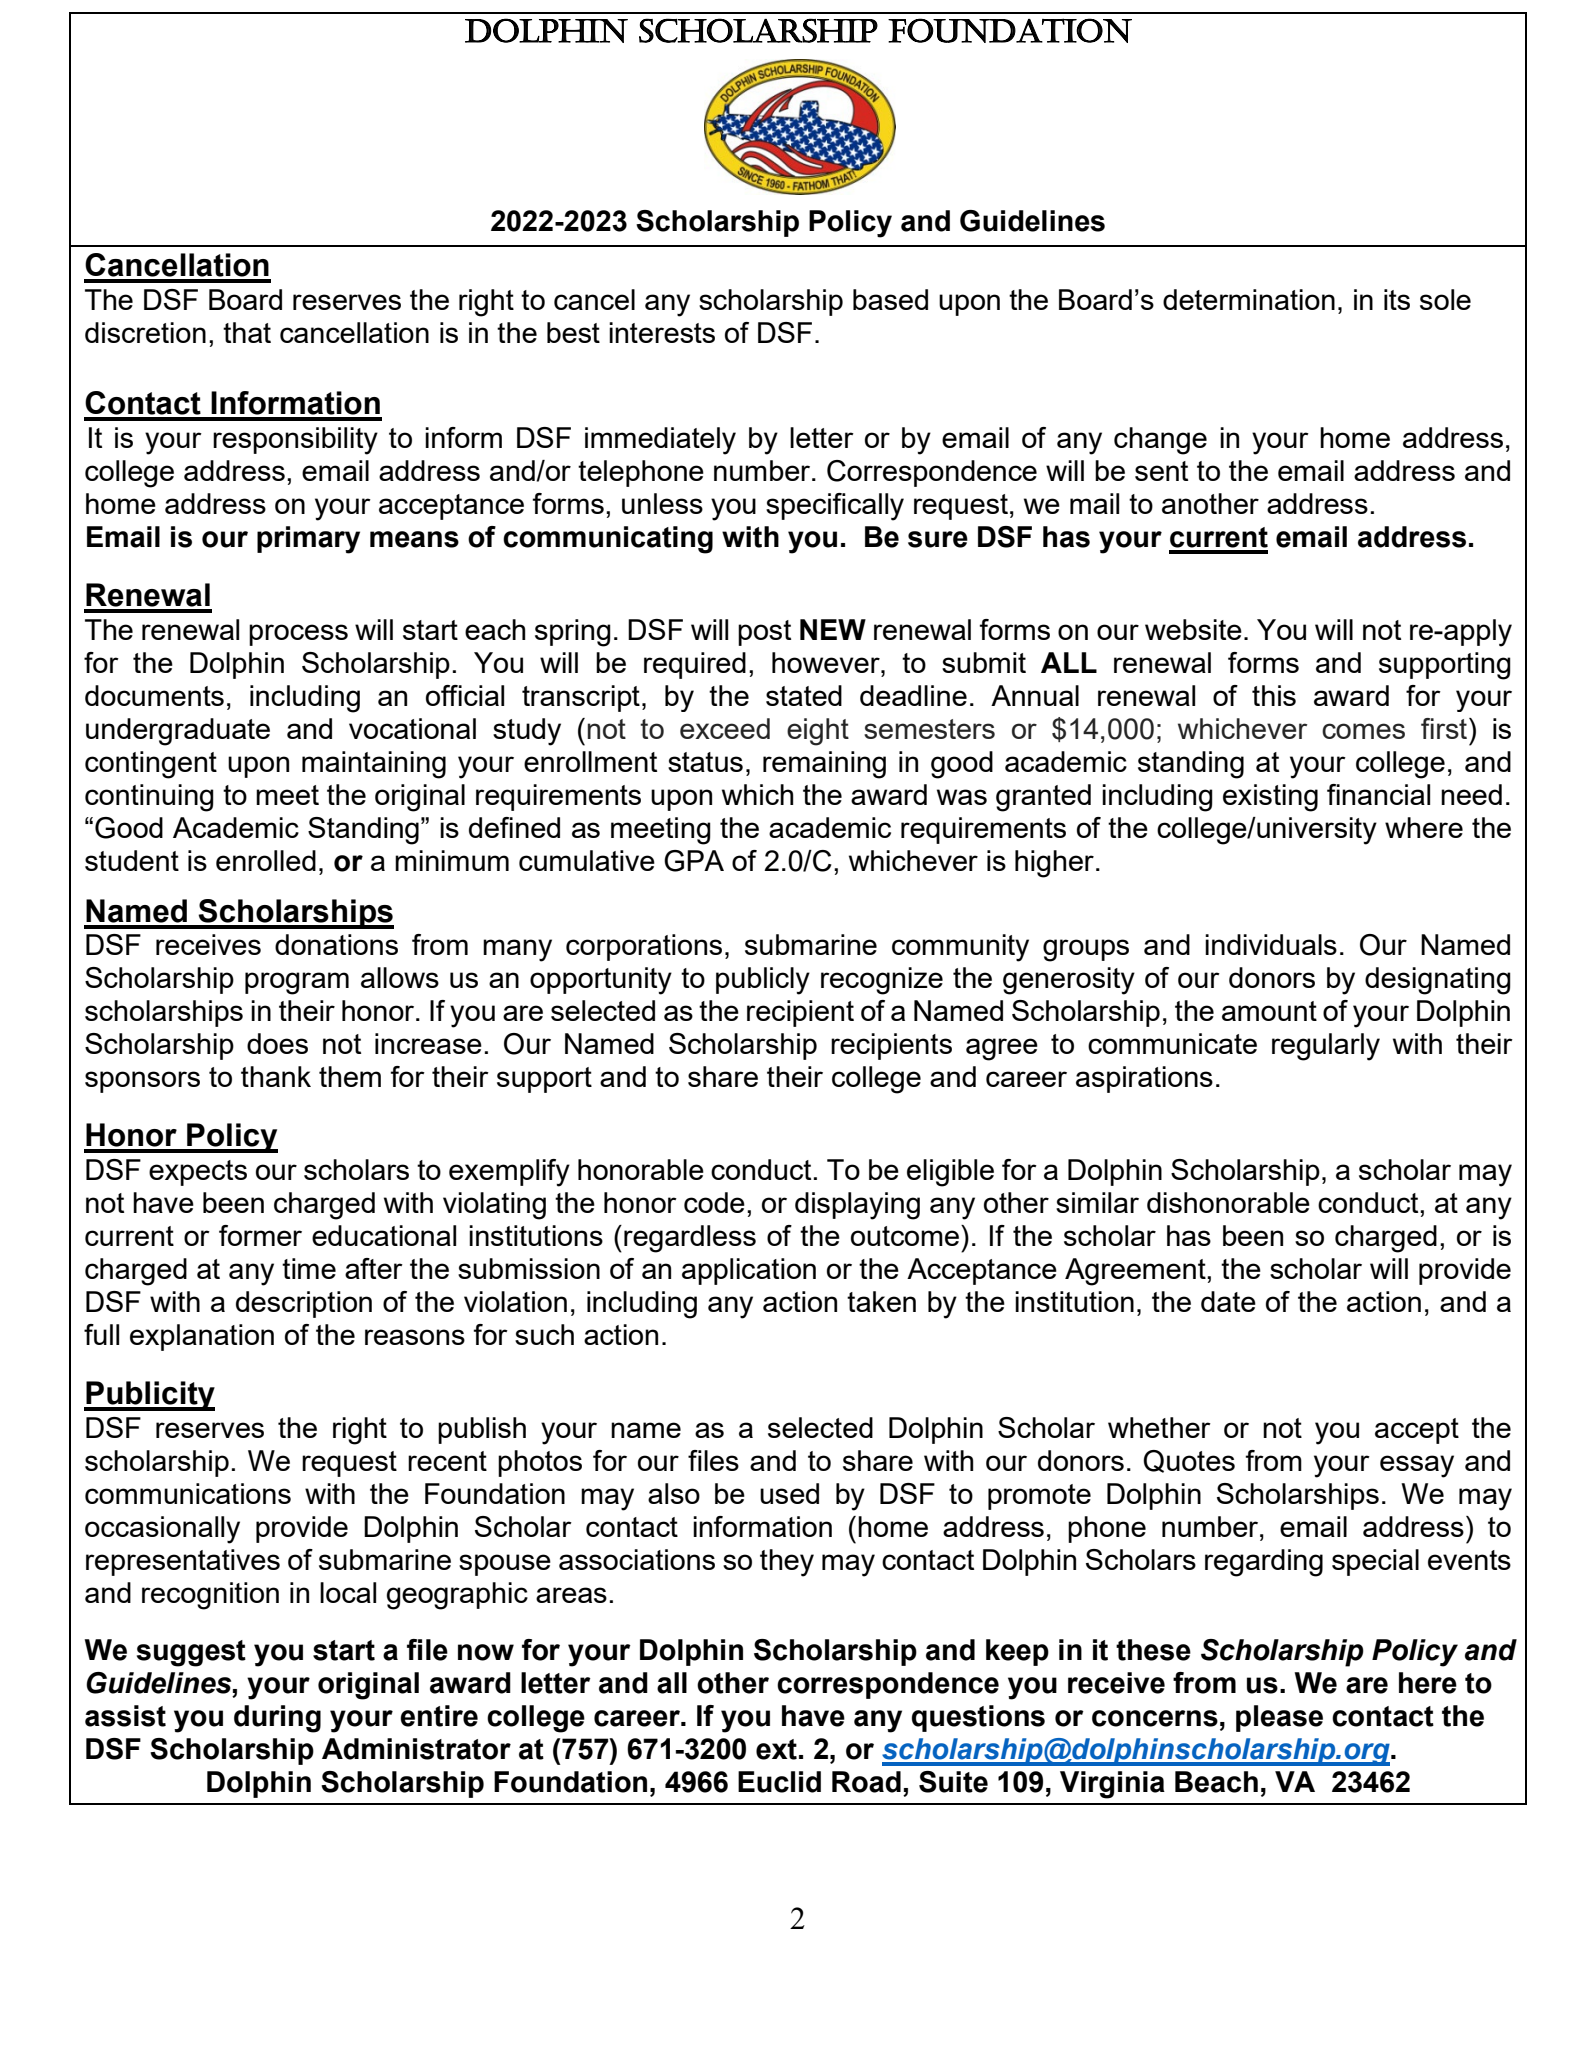  I want to click on stated, so click(804, 695).
